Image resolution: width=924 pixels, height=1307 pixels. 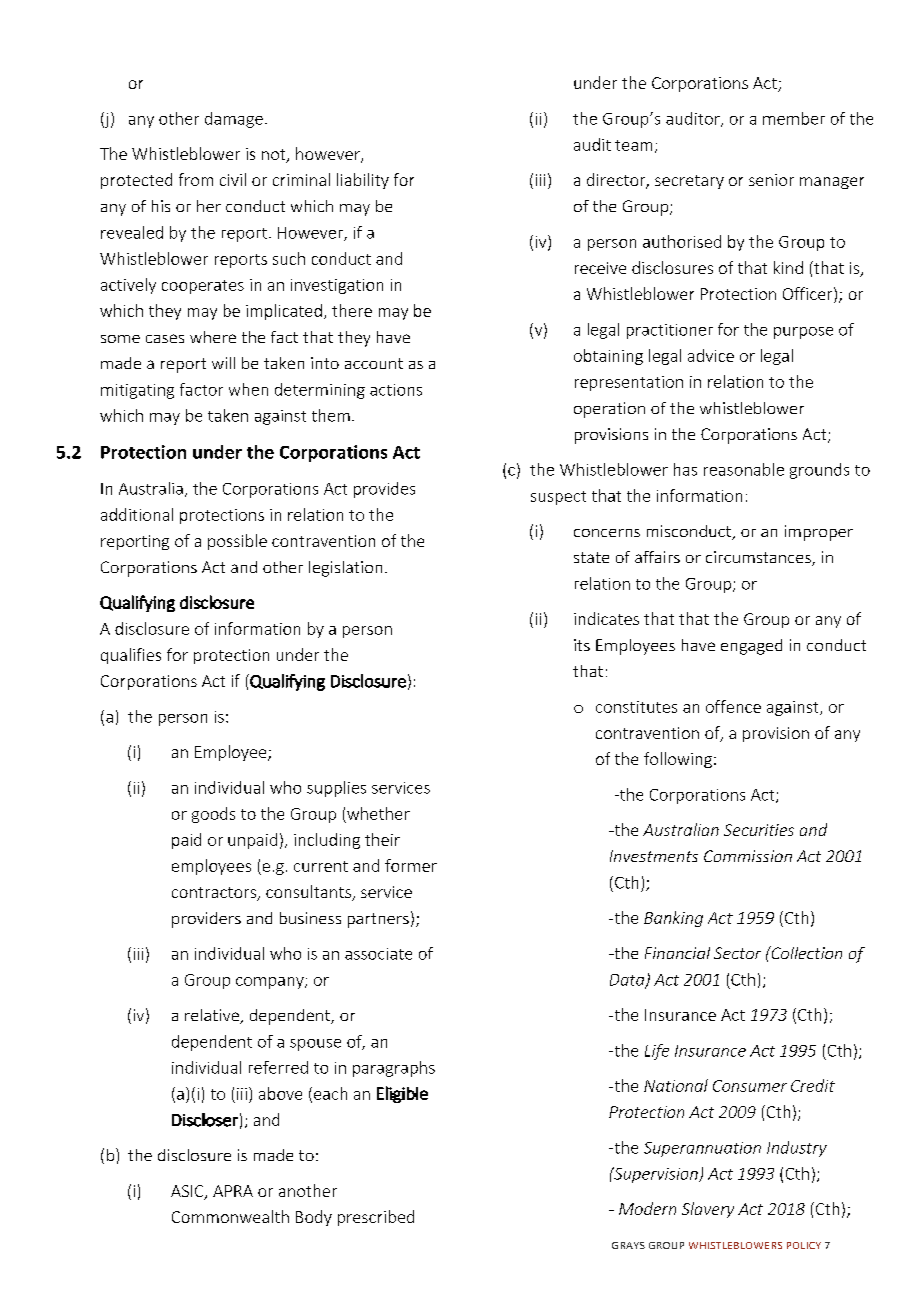 I want to click on reasonable, so click(x=744, y=469).
